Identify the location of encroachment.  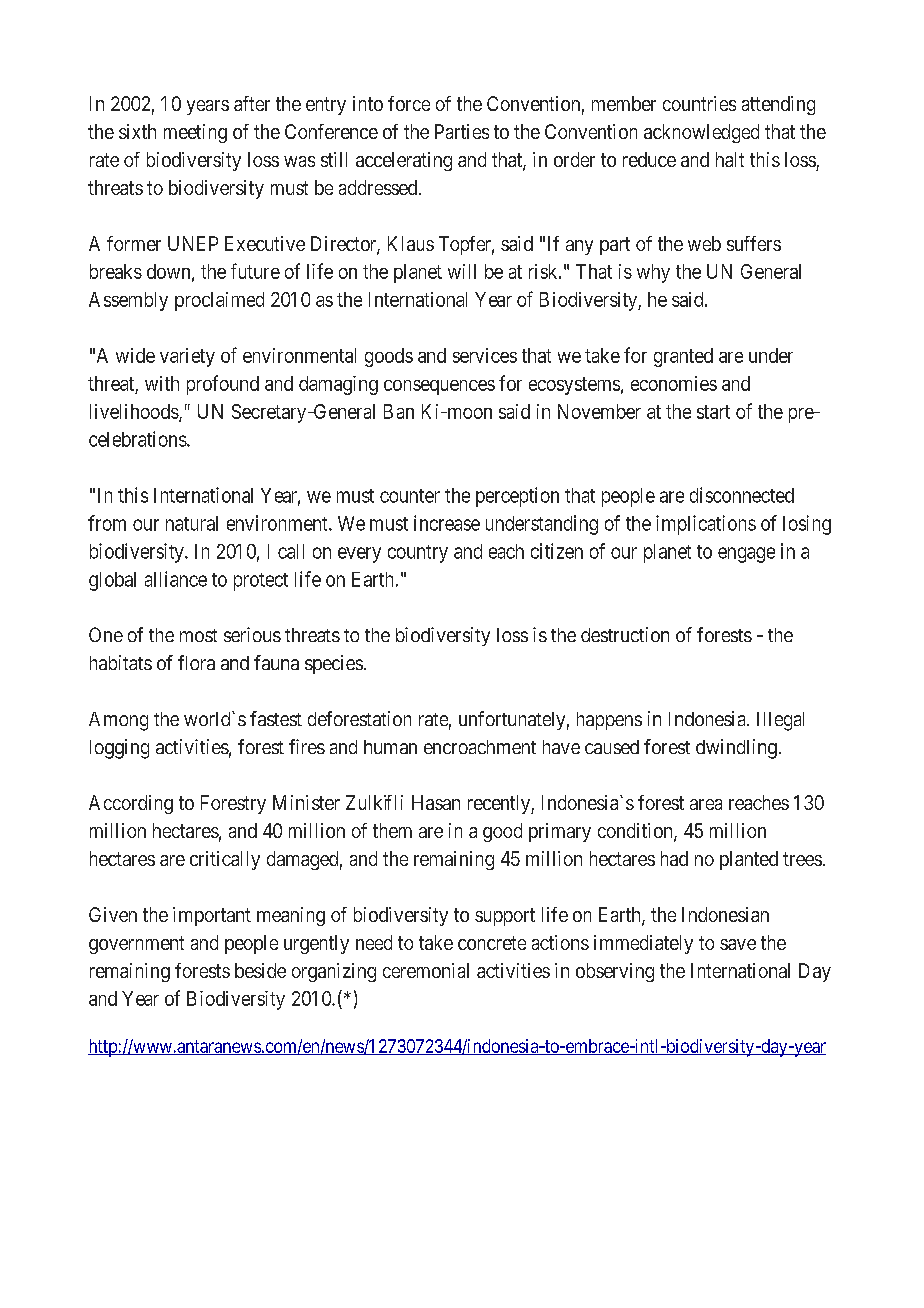
(480, 747).
